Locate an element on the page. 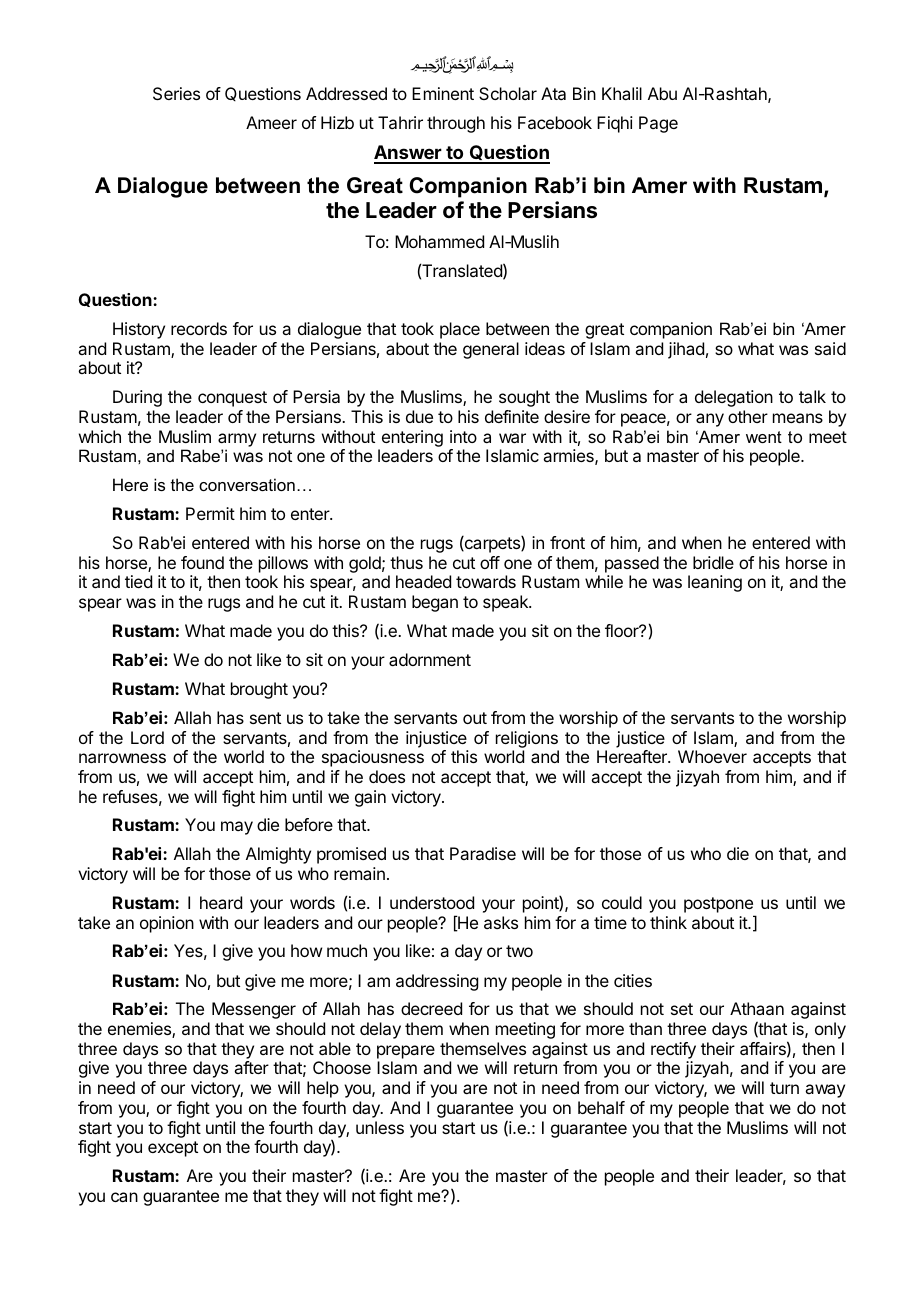  adornment is located at coordinates (430, 659).
